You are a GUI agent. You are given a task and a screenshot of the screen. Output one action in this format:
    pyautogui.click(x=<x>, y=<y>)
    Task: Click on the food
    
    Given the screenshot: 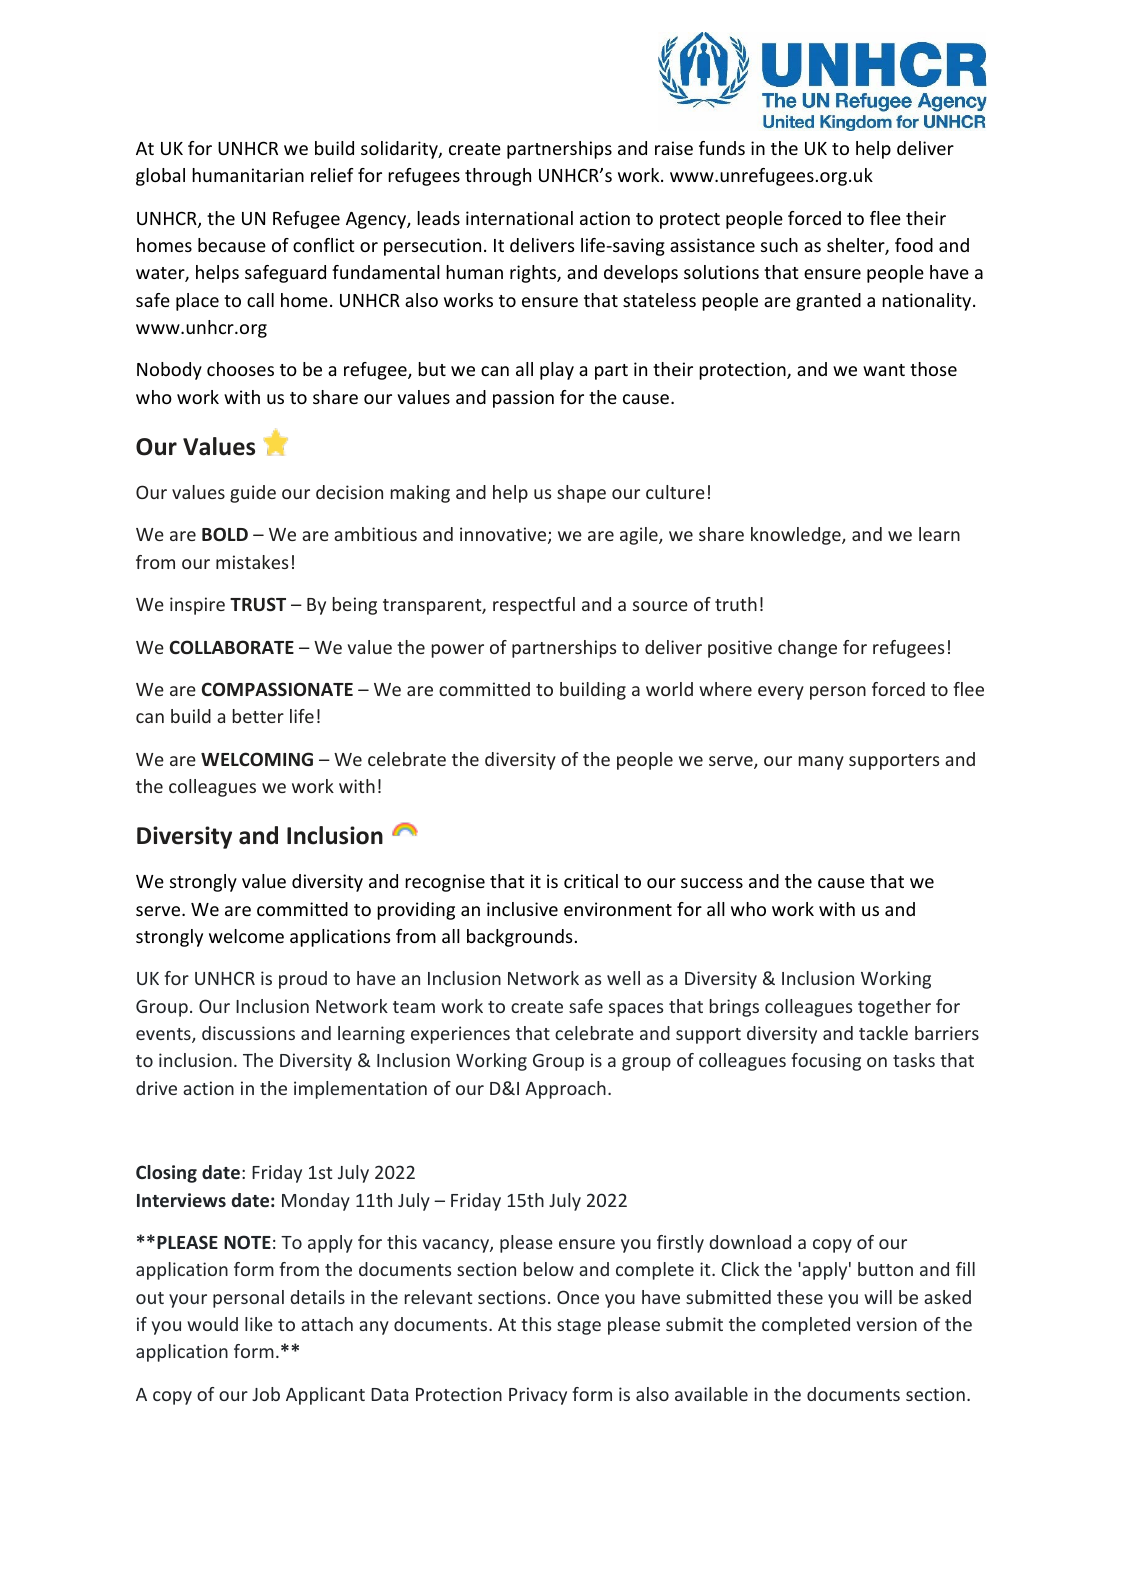 What is the action you would take?
    pyautogui.click(x=914, y=245)
